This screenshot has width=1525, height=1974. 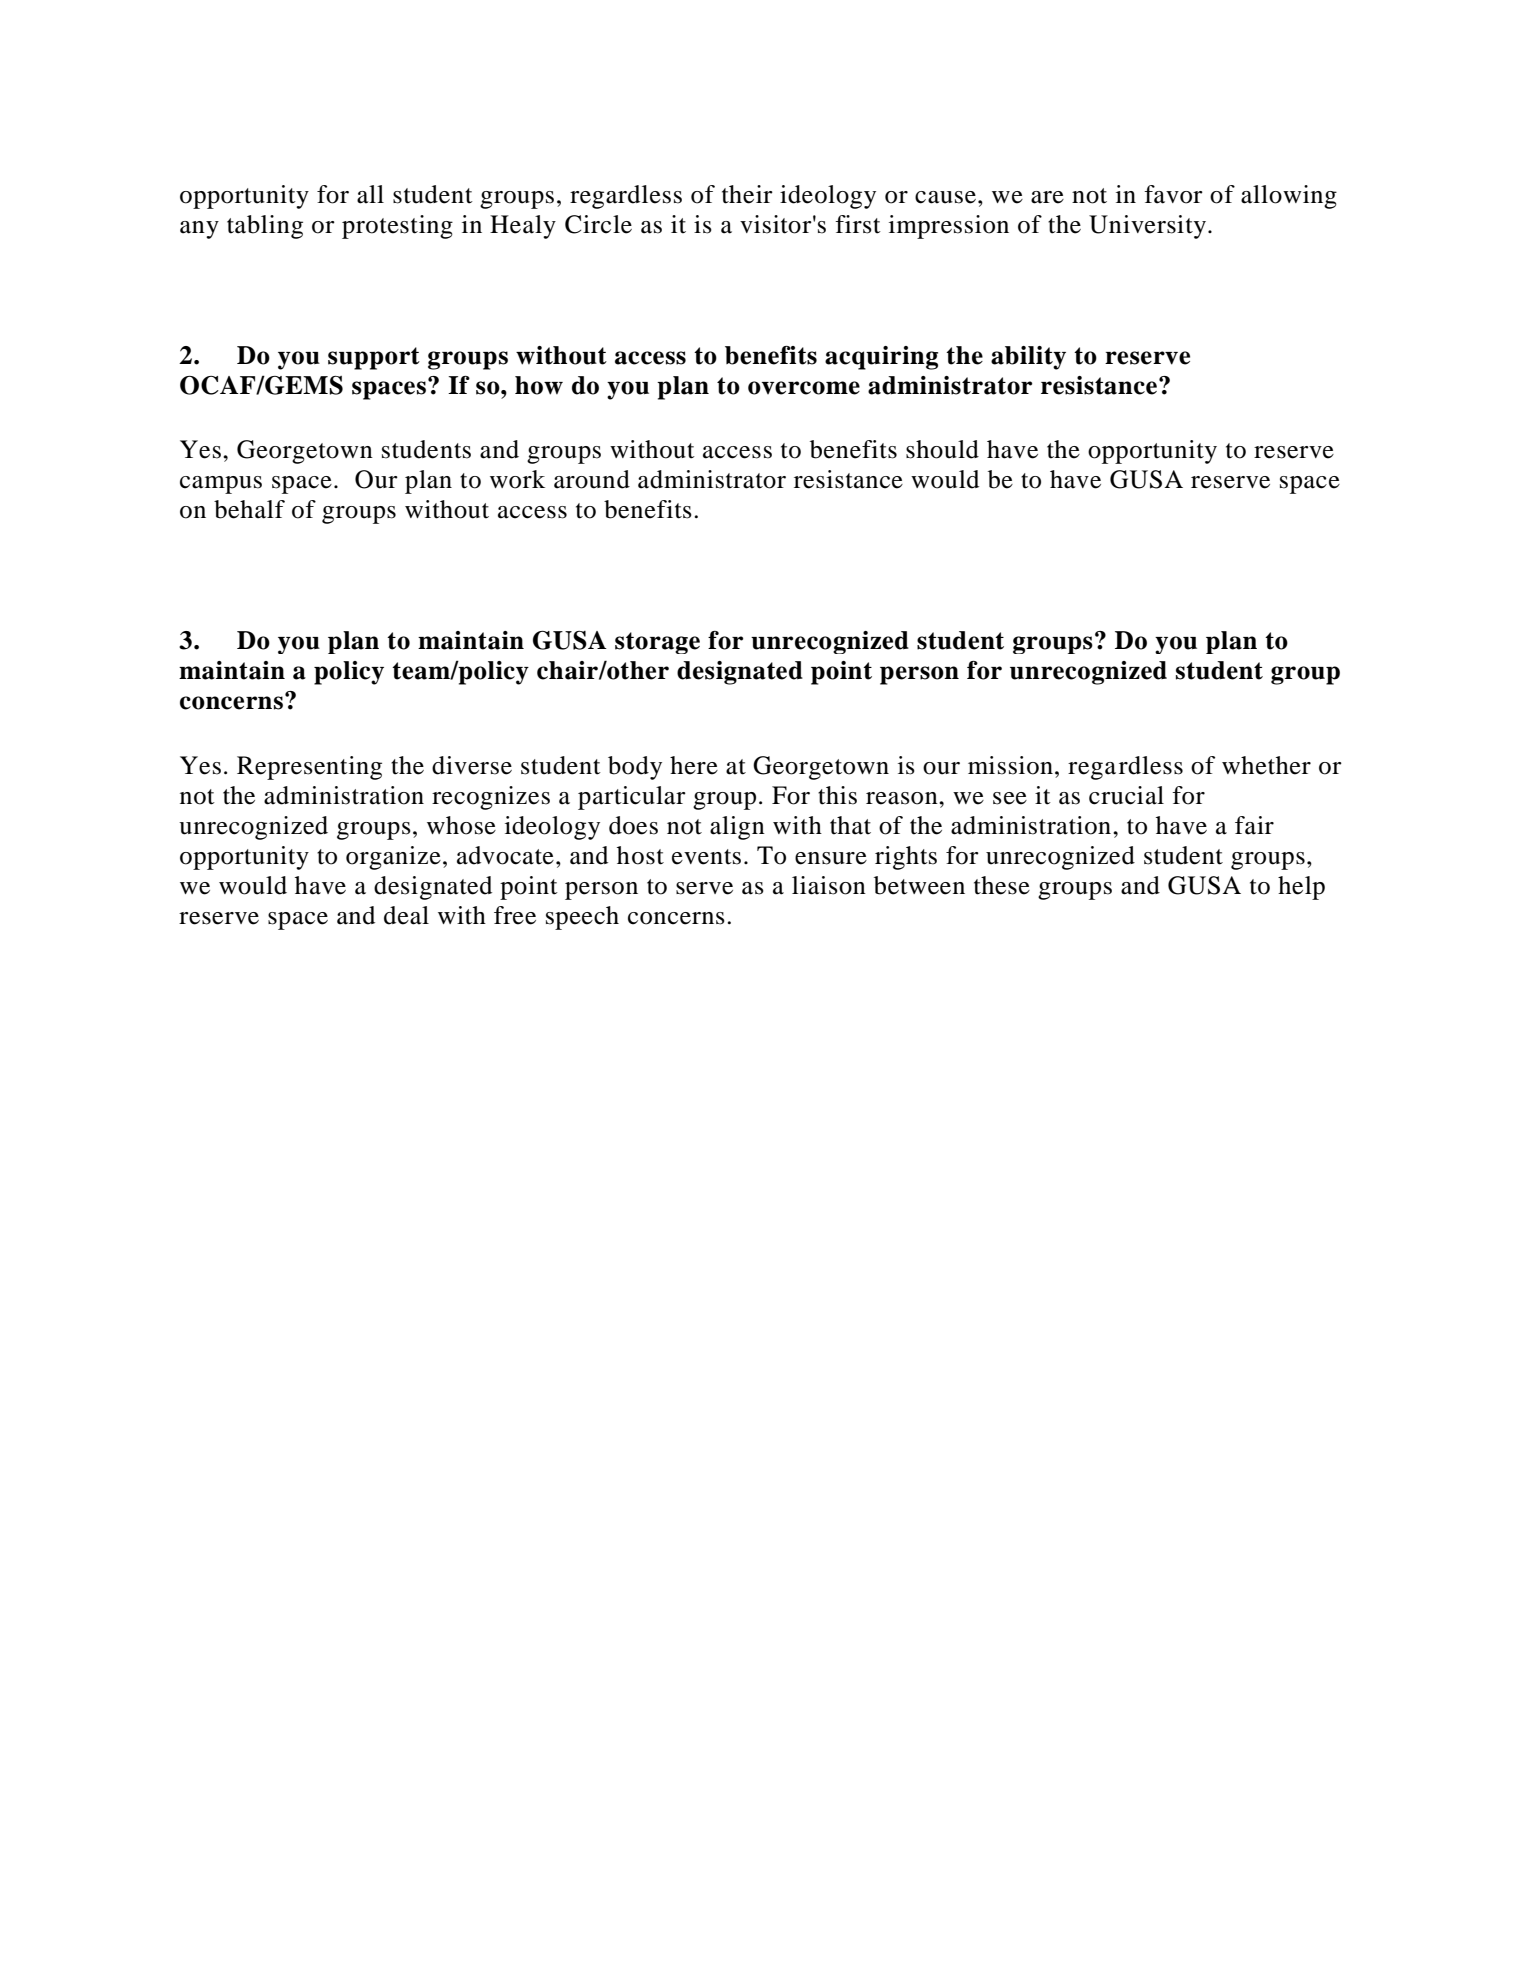 I want to click on University, so click(x=1147, y=227).
